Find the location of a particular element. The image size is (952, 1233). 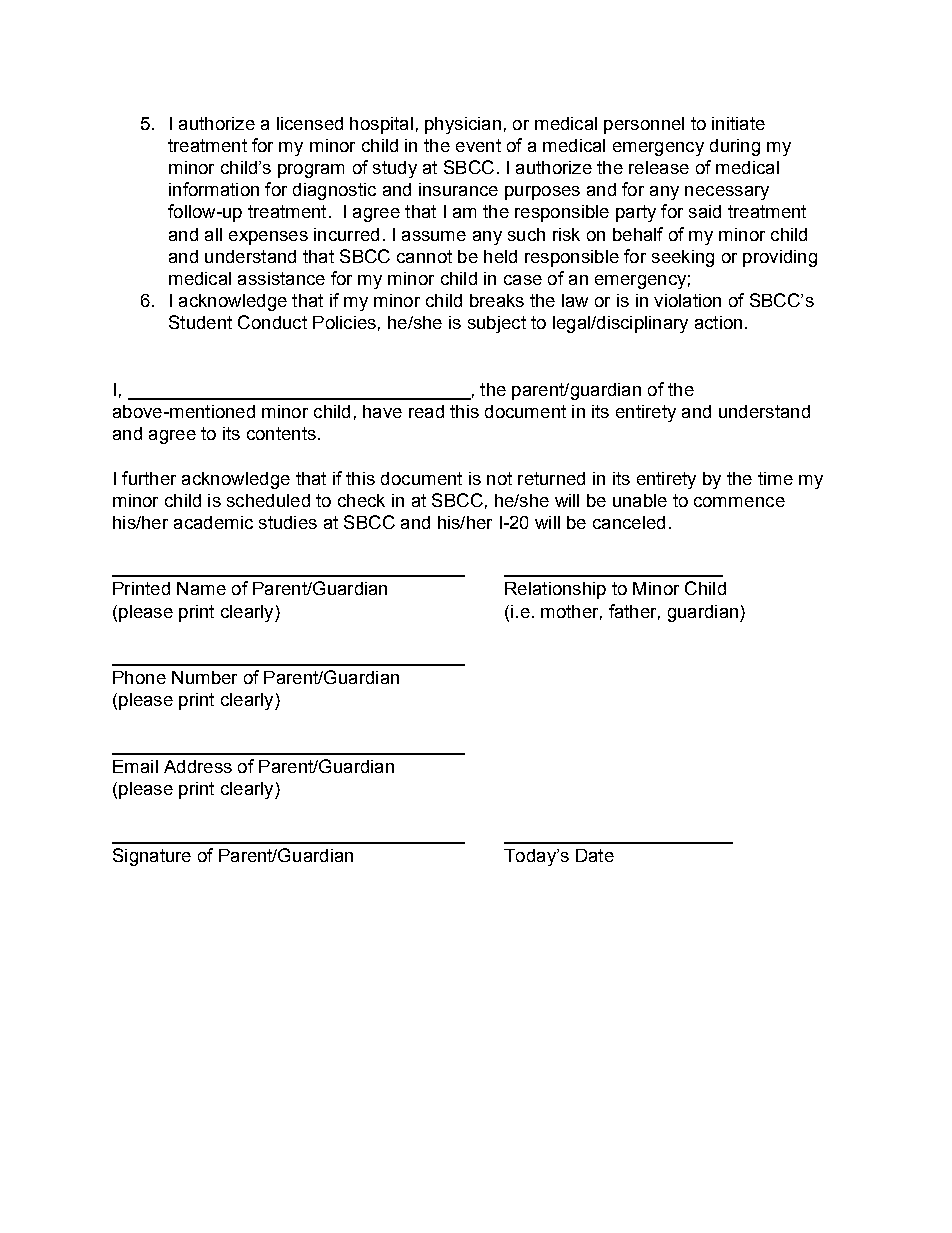

during is located at coordinates (735, 147).
